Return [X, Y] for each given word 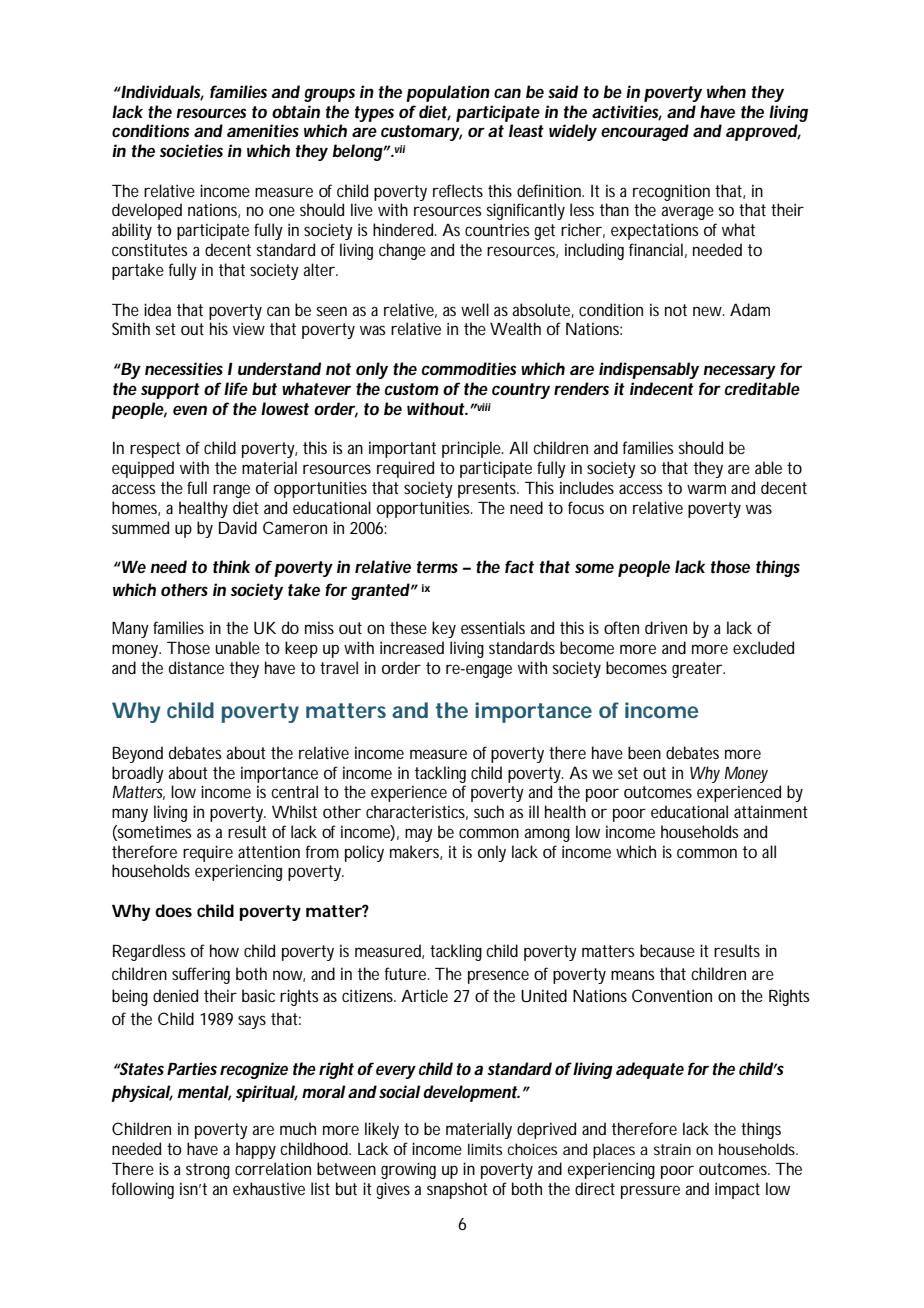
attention [269, 851]
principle [473, 449]
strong [208, 1171]
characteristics [417, 812]
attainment [771, 811]
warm [706, 489]
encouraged [645, 132]
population [448, 93]
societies [191, 150]
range [231, 491]
